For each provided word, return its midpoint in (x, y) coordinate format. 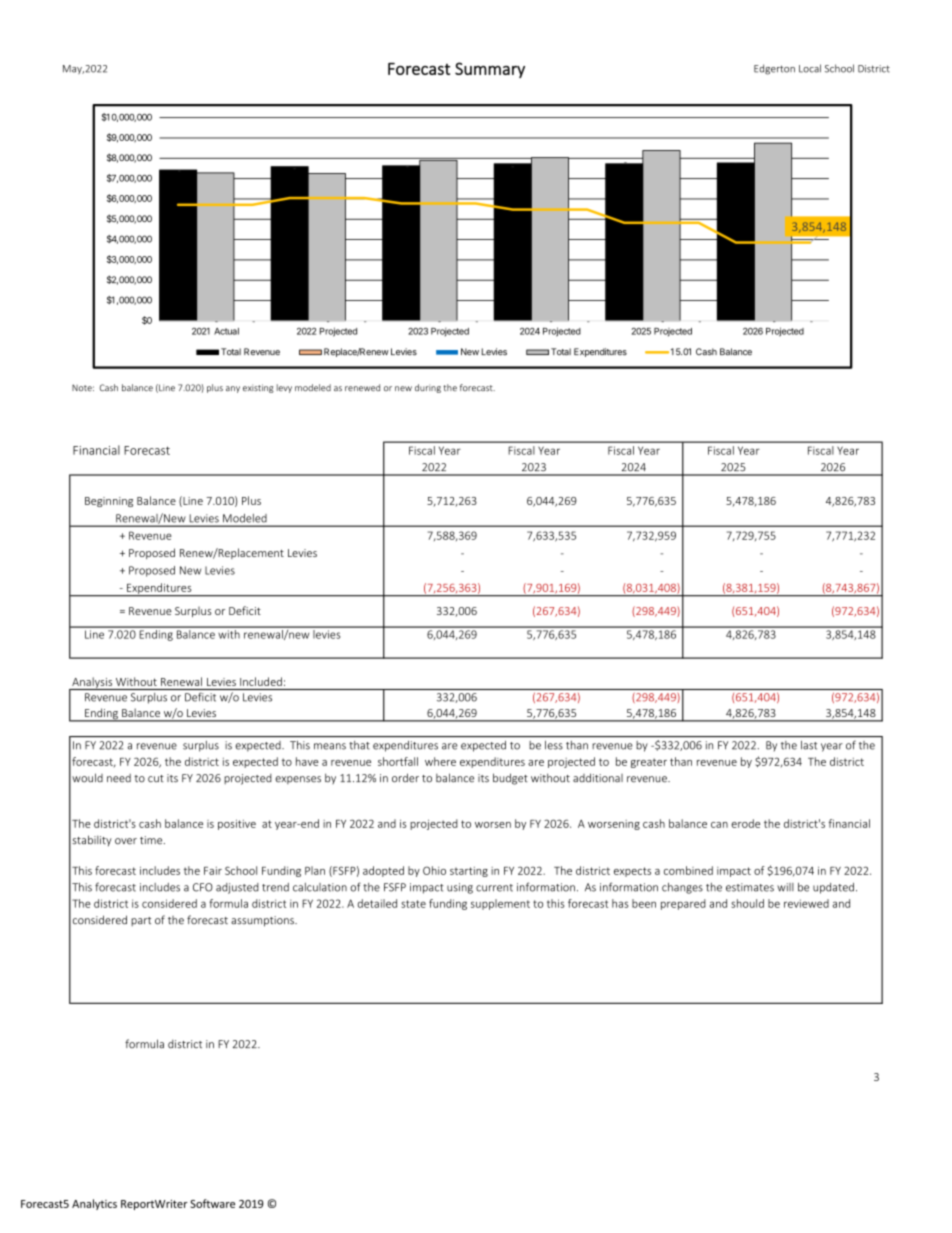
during (428, 388)
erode (745, 823)
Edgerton (774, 69)
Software (212, 1203)
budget (510, 779)
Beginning (109, 502)
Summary (490, 70)
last (809, 745)
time (152, 840)
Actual (226, 331)
